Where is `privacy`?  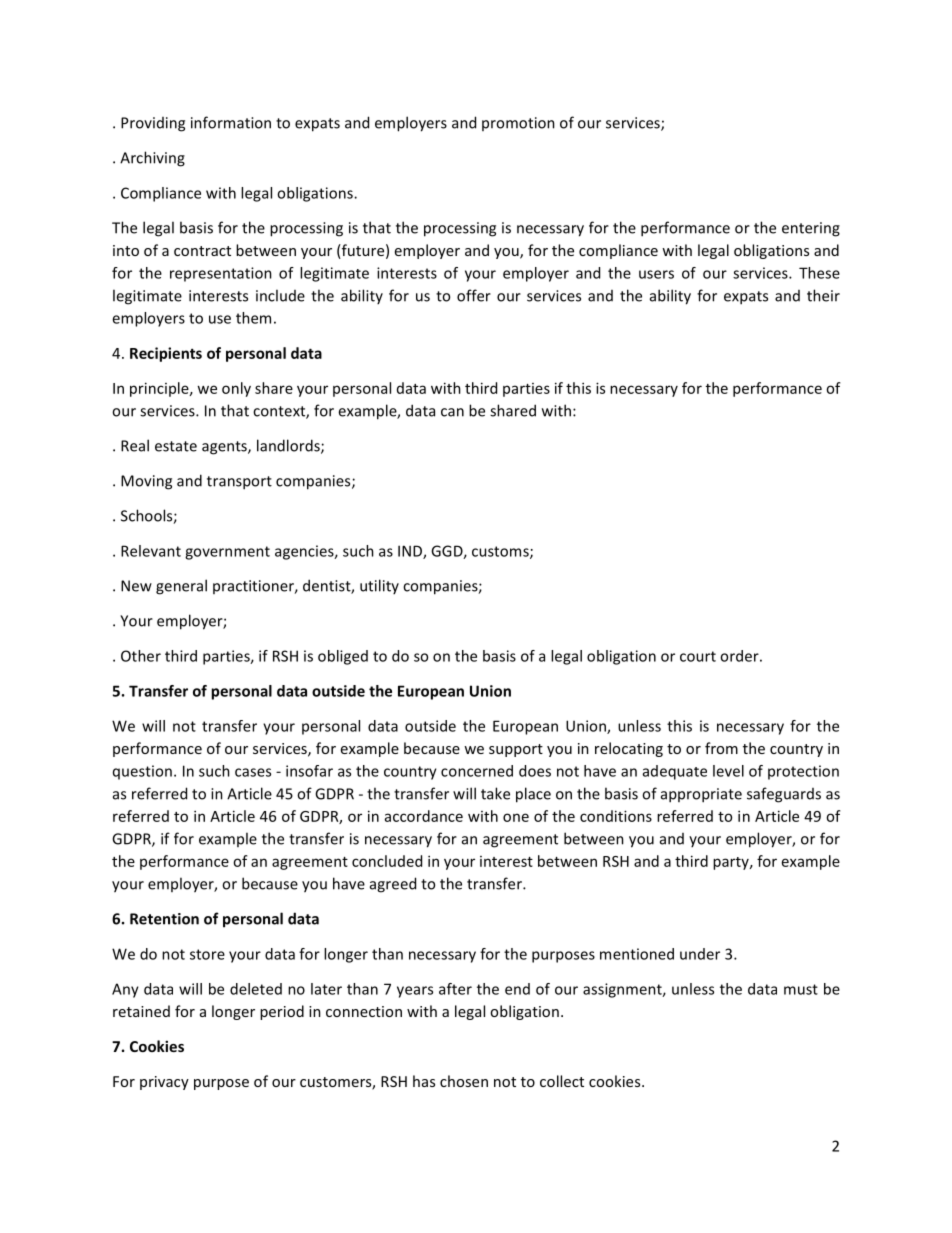 privacy is located at coordinates (164, 1083).
